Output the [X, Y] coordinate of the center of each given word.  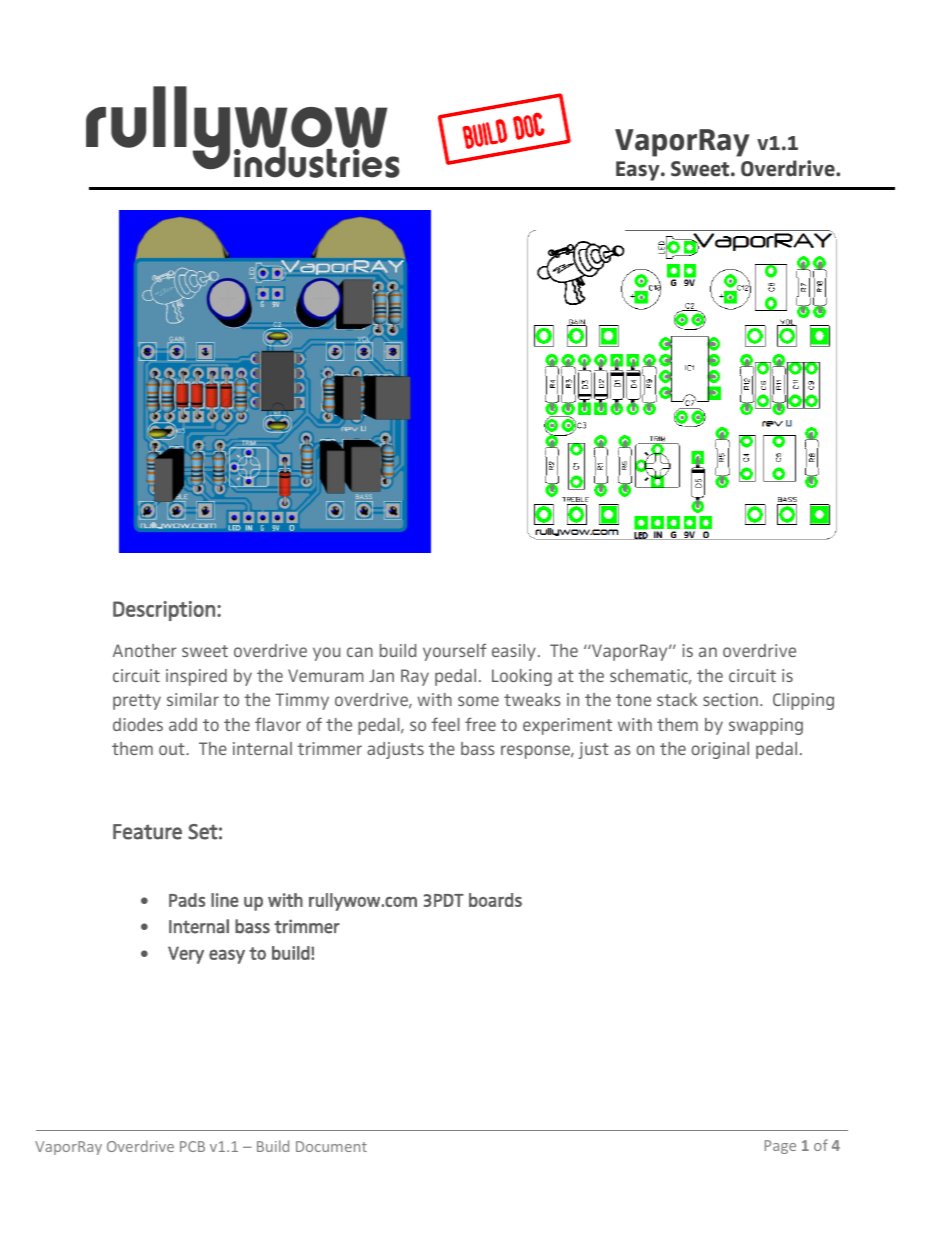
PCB [192, 1146]
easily [514, 652]
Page [780, 1147]
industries [317, 161]
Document [331, 1146]
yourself [455, 652]
